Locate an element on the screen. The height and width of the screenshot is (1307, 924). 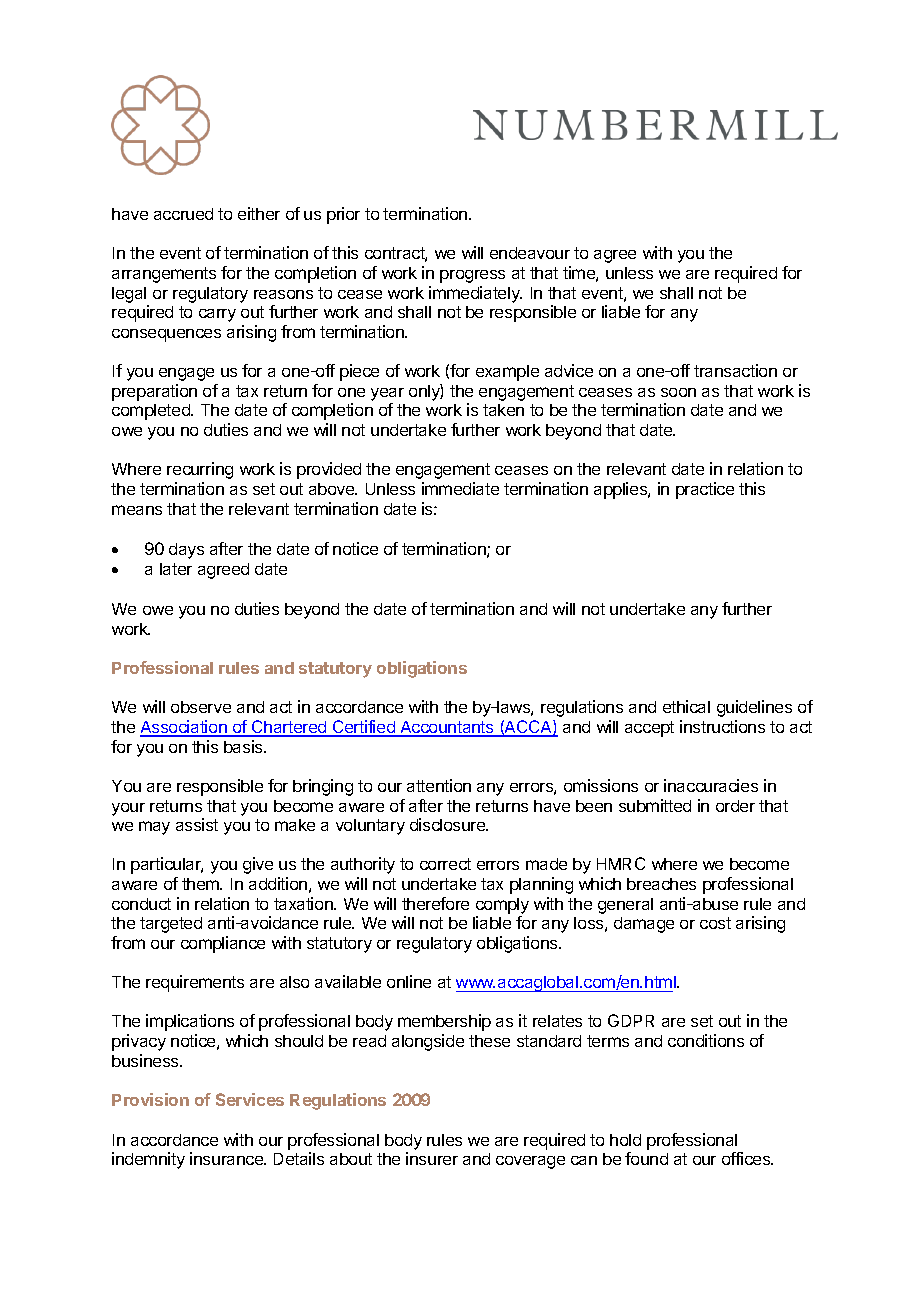
endeavour is located at coordinates (530, 253).
